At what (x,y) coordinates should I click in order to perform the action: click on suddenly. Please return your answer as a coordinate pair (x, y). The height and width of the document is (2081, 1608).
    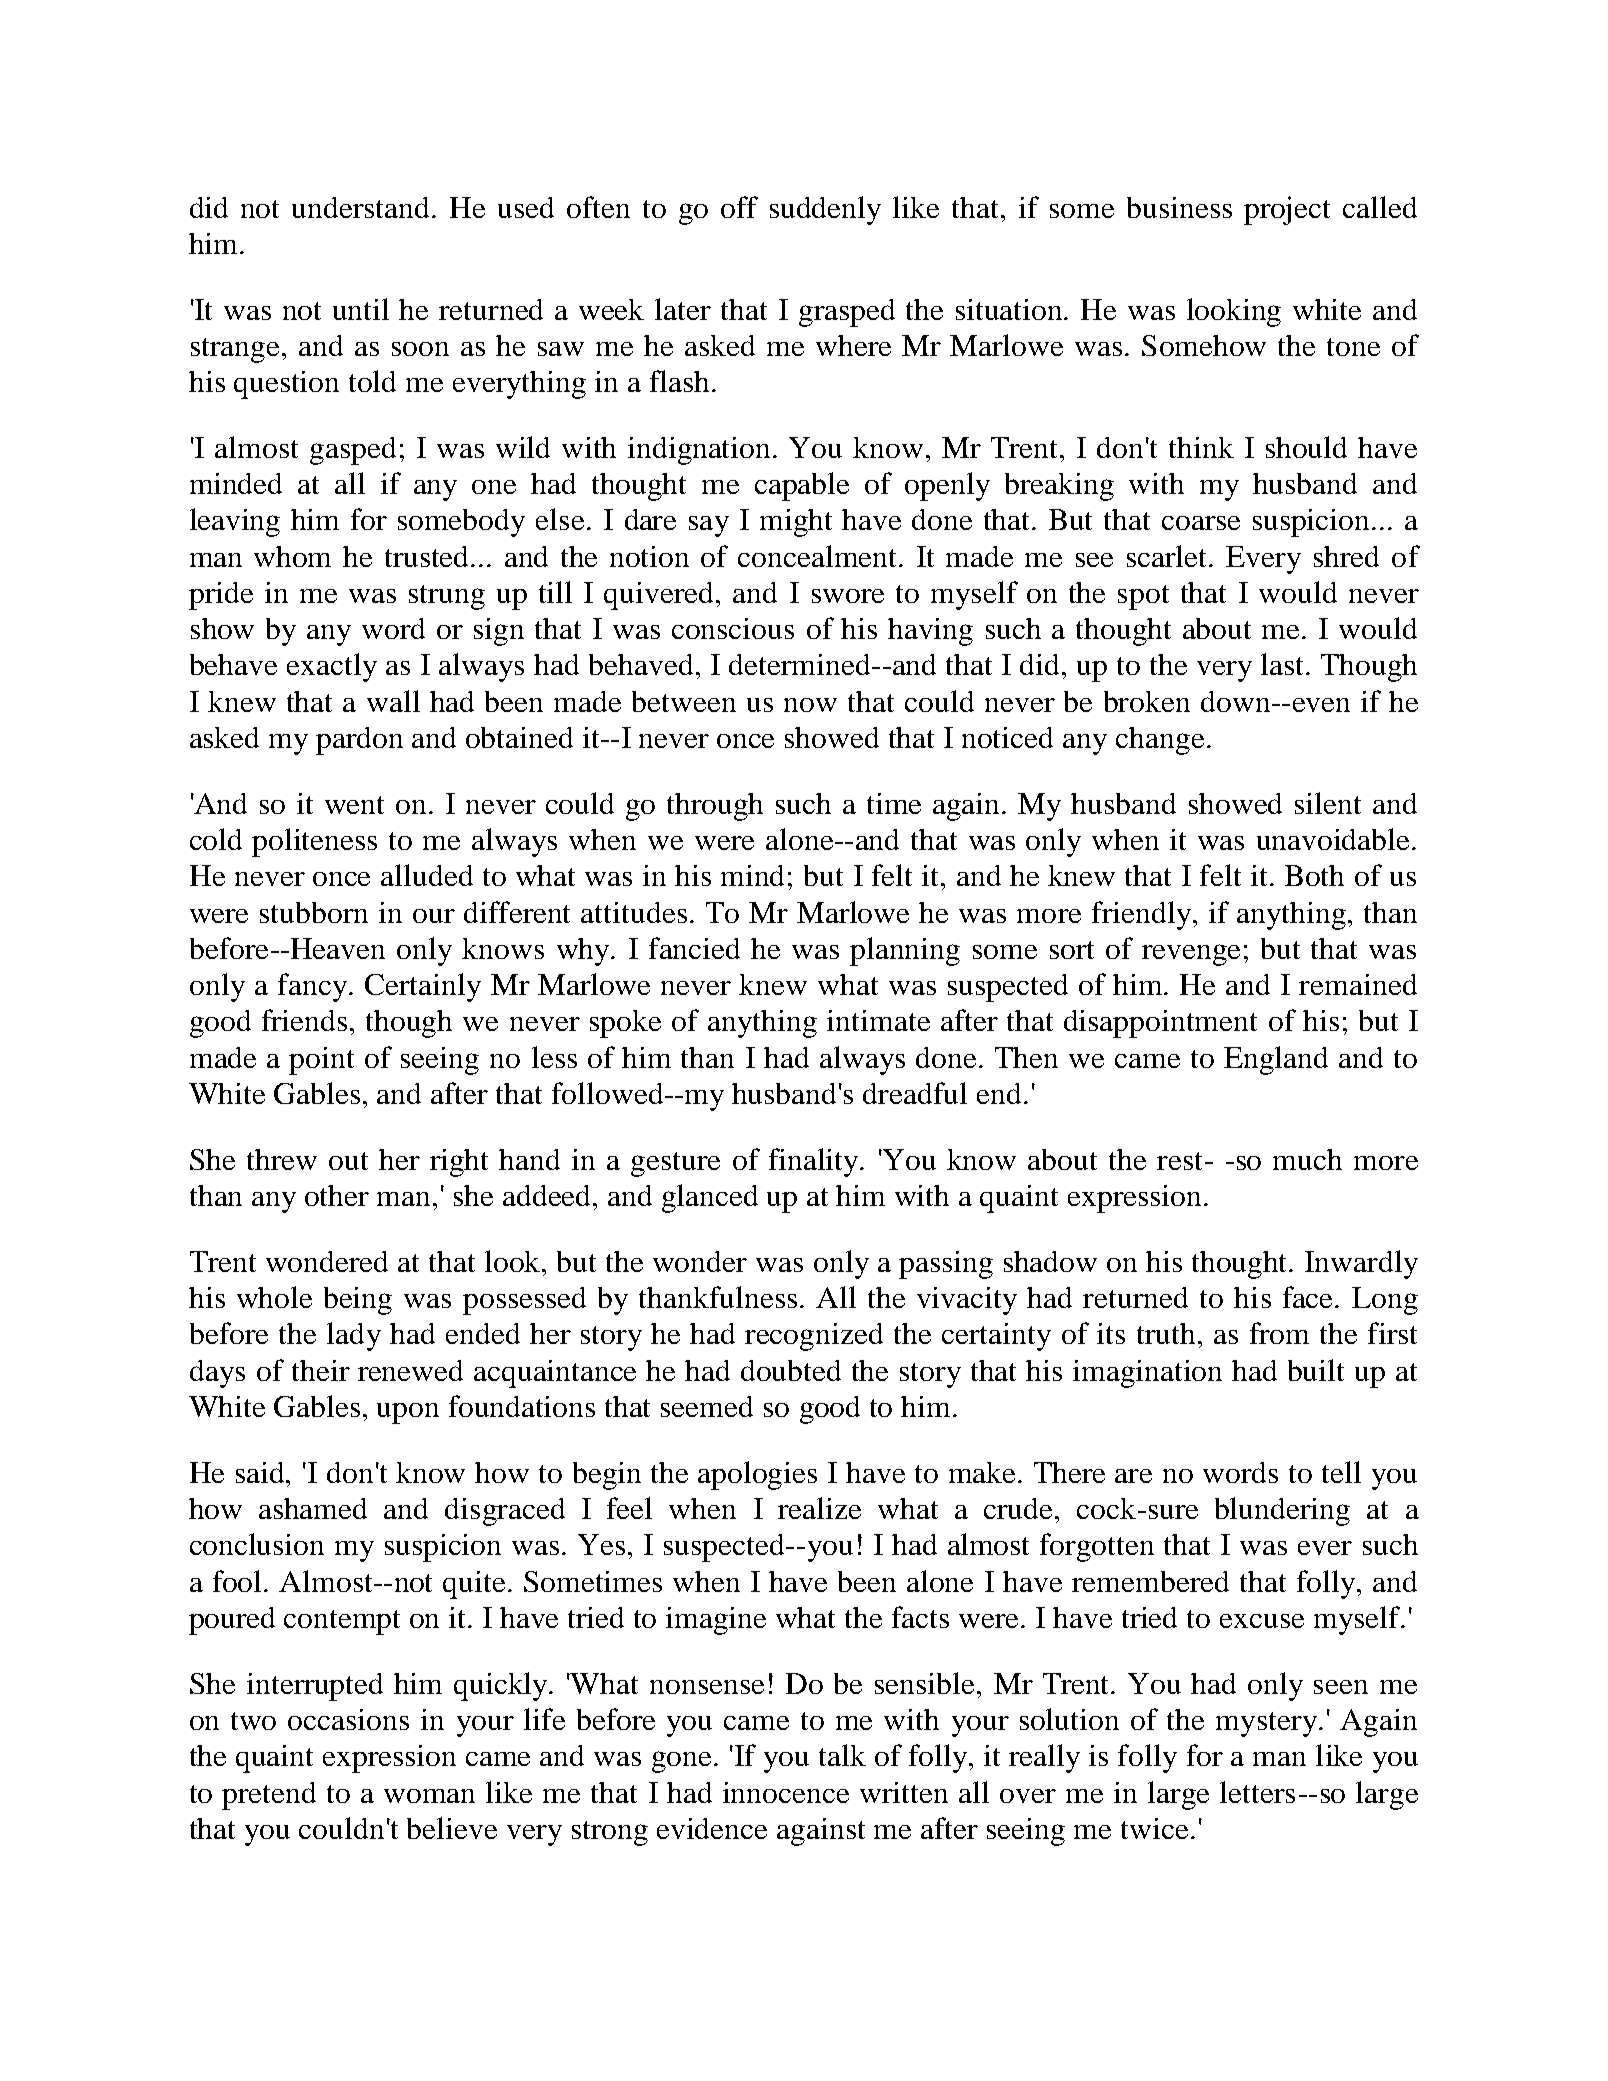
    Looking at the image, I should click on (825, 210).
